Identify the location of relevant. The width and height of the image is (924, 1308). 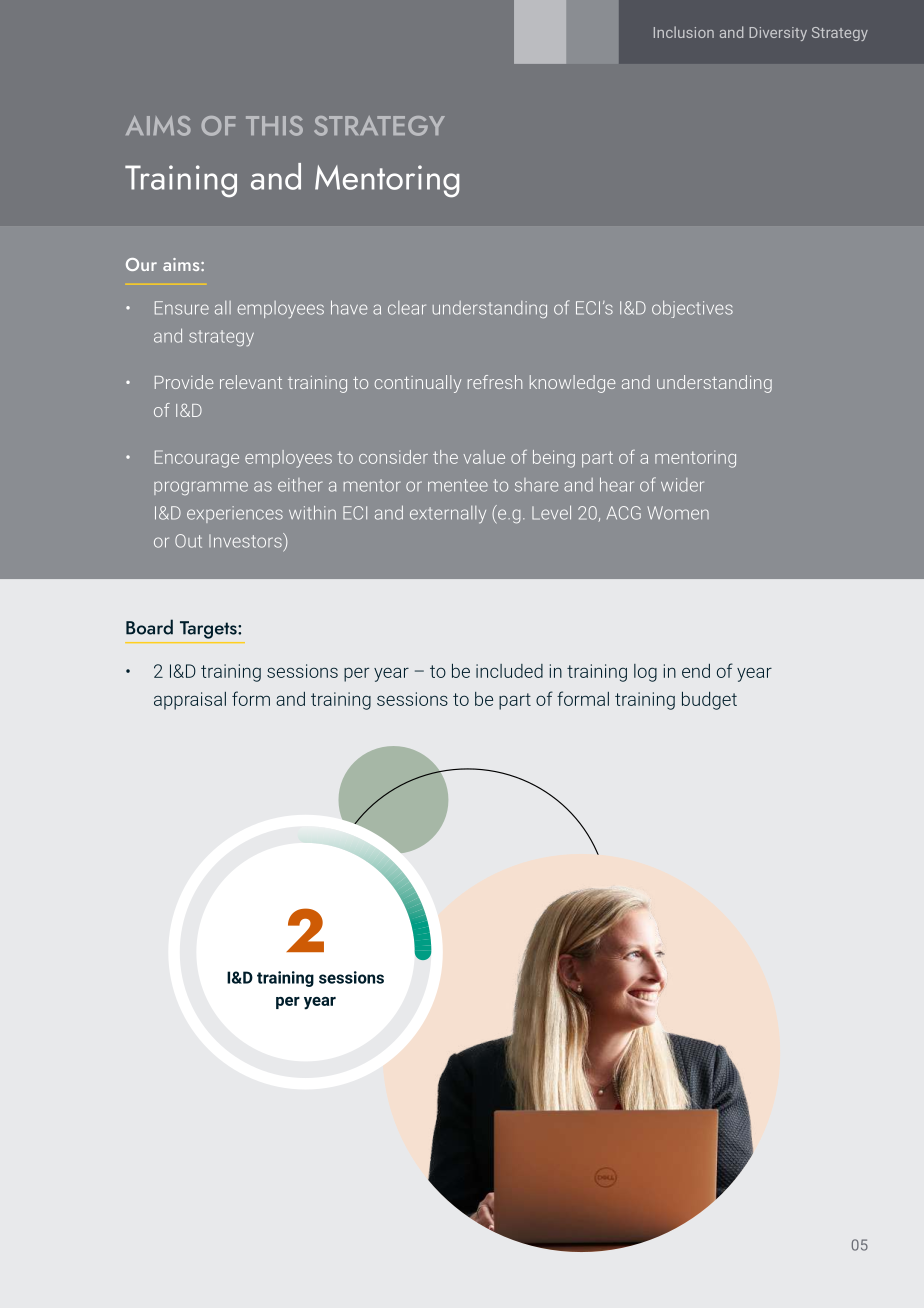
(251, 382).
